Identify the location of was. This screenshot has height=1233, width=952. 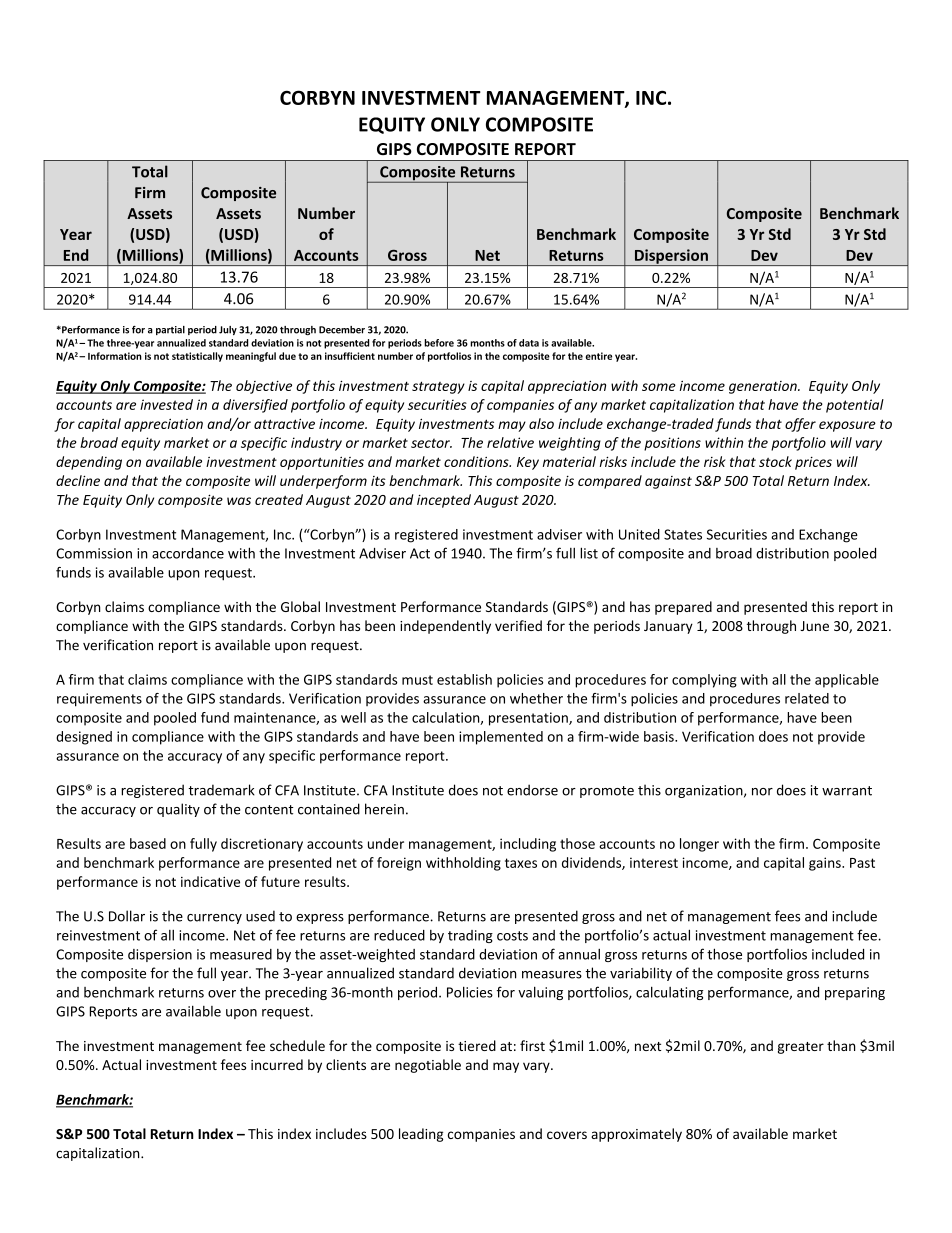
(239, 501).
